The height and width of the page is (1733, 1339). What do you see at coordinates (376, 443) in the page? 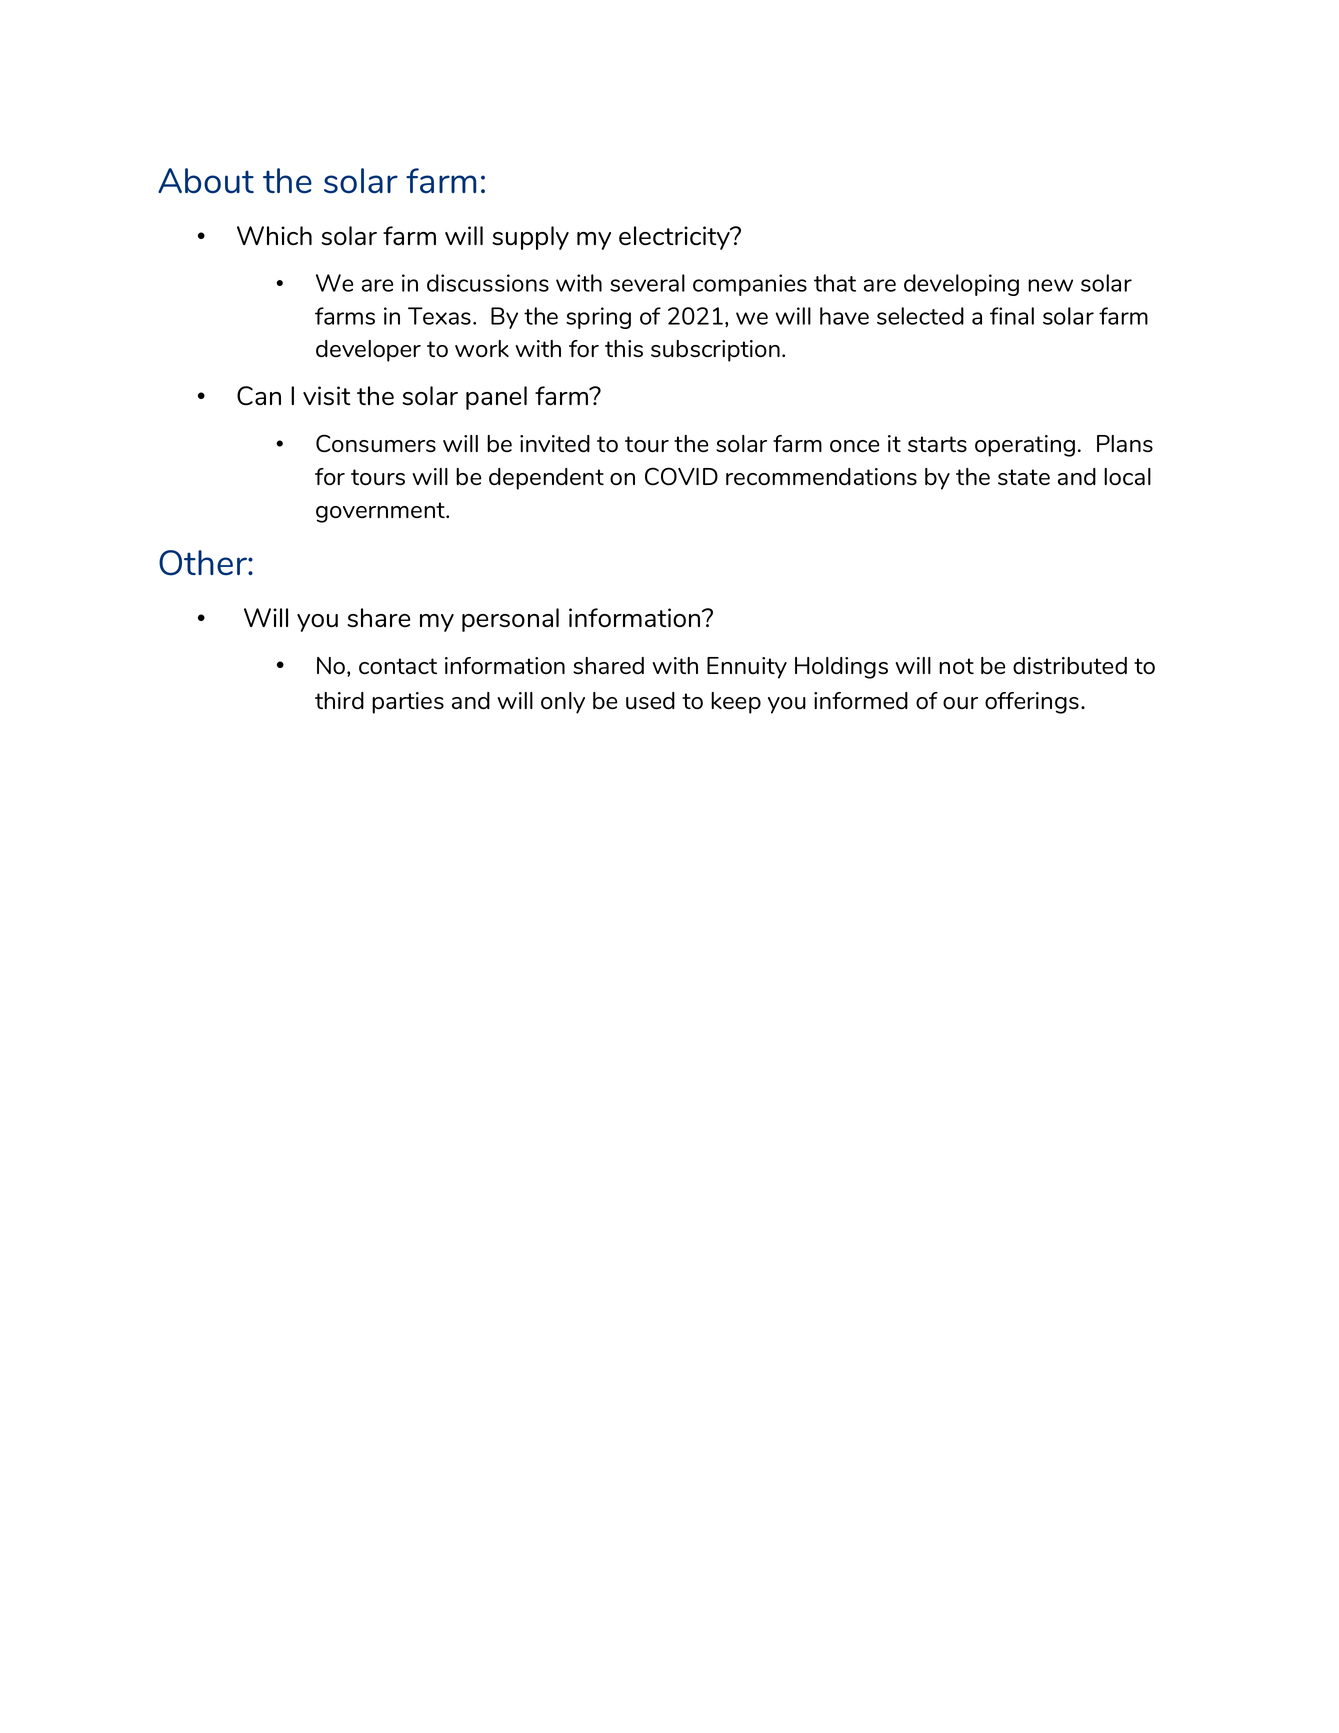
I see `Consumers` at bounding box center [376, 443].
